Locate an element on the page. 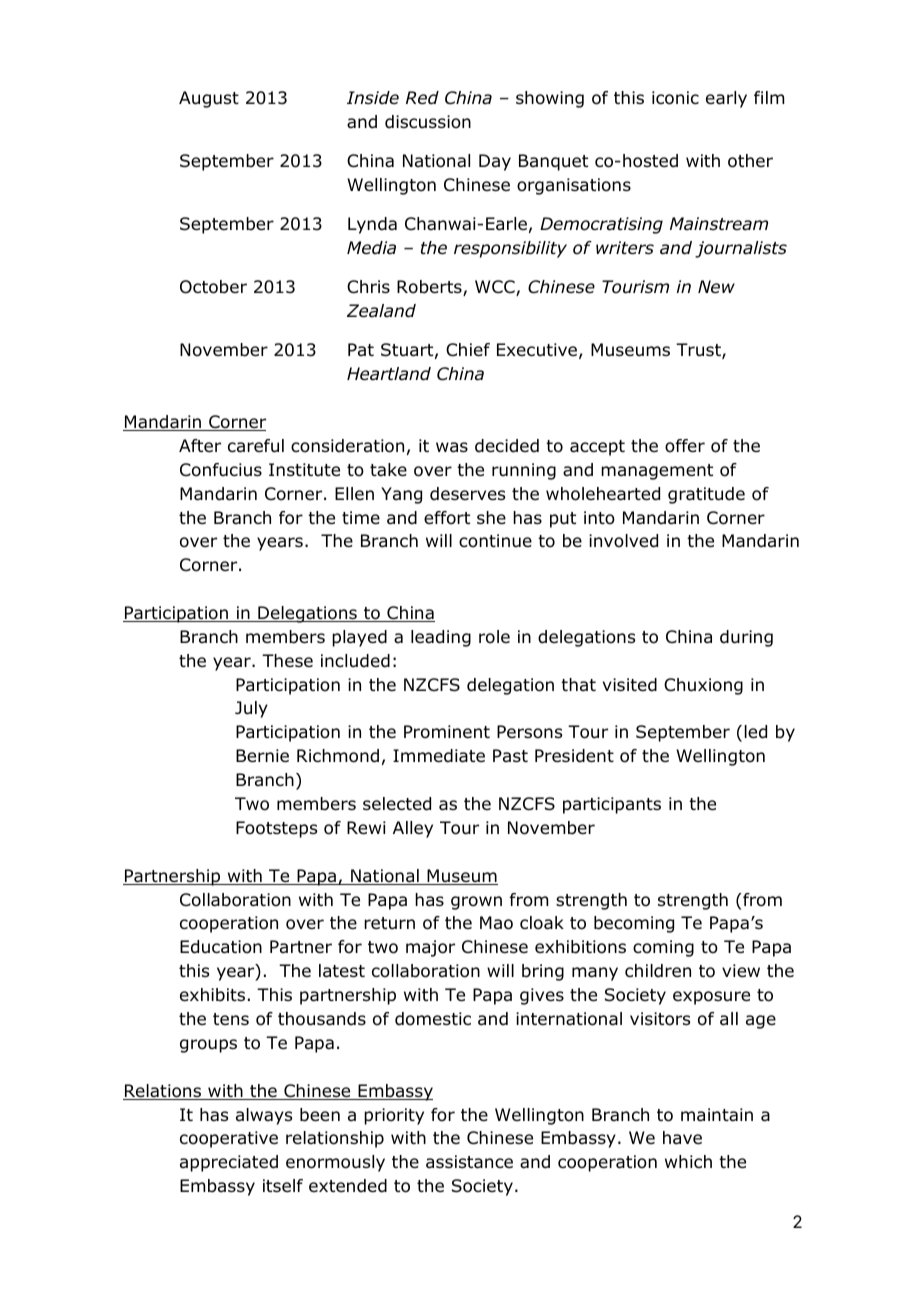  early is located at coordinates (726, 99).
